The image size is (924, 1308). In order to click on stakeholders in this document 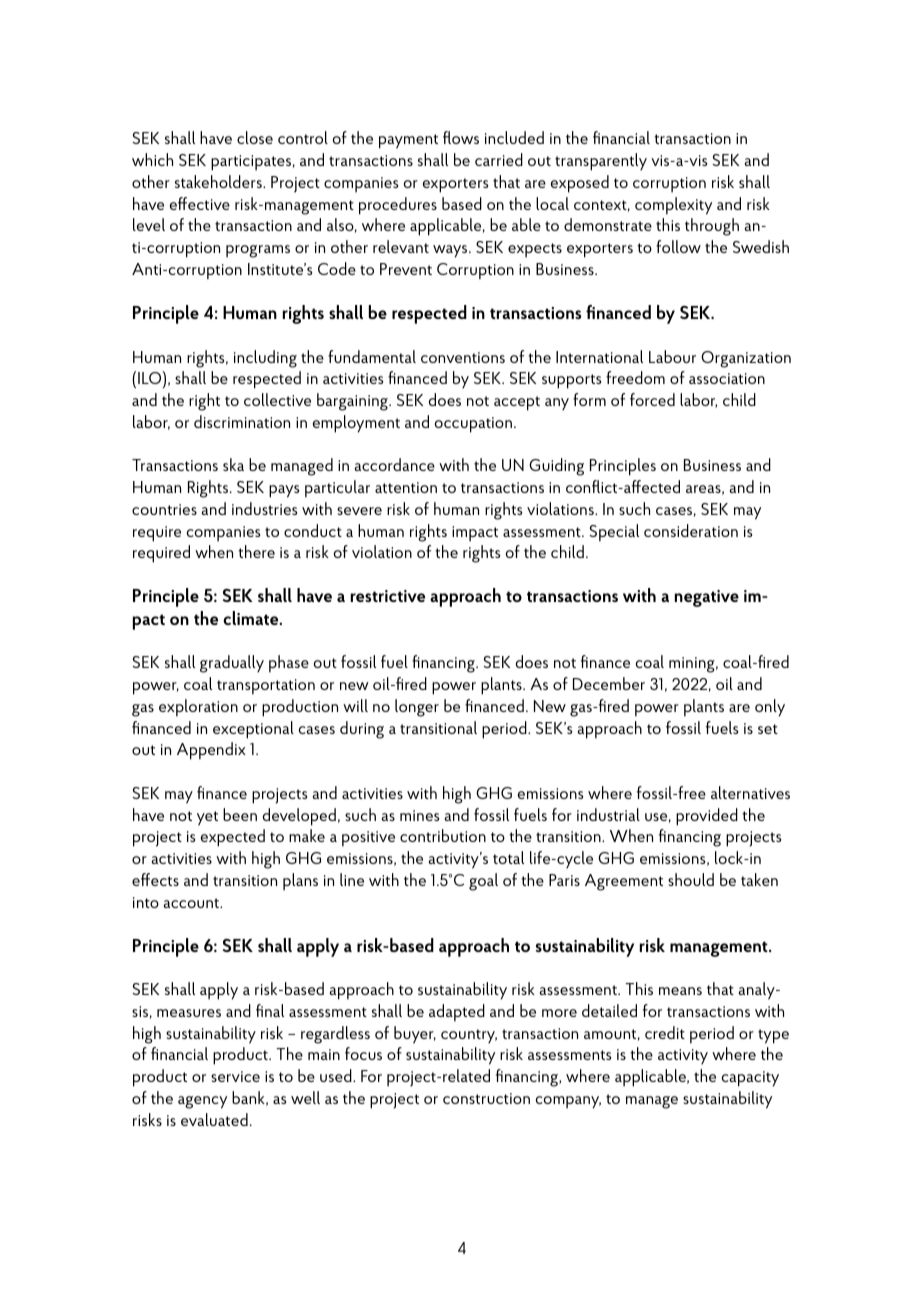, I will do `click(219, 181)`.
